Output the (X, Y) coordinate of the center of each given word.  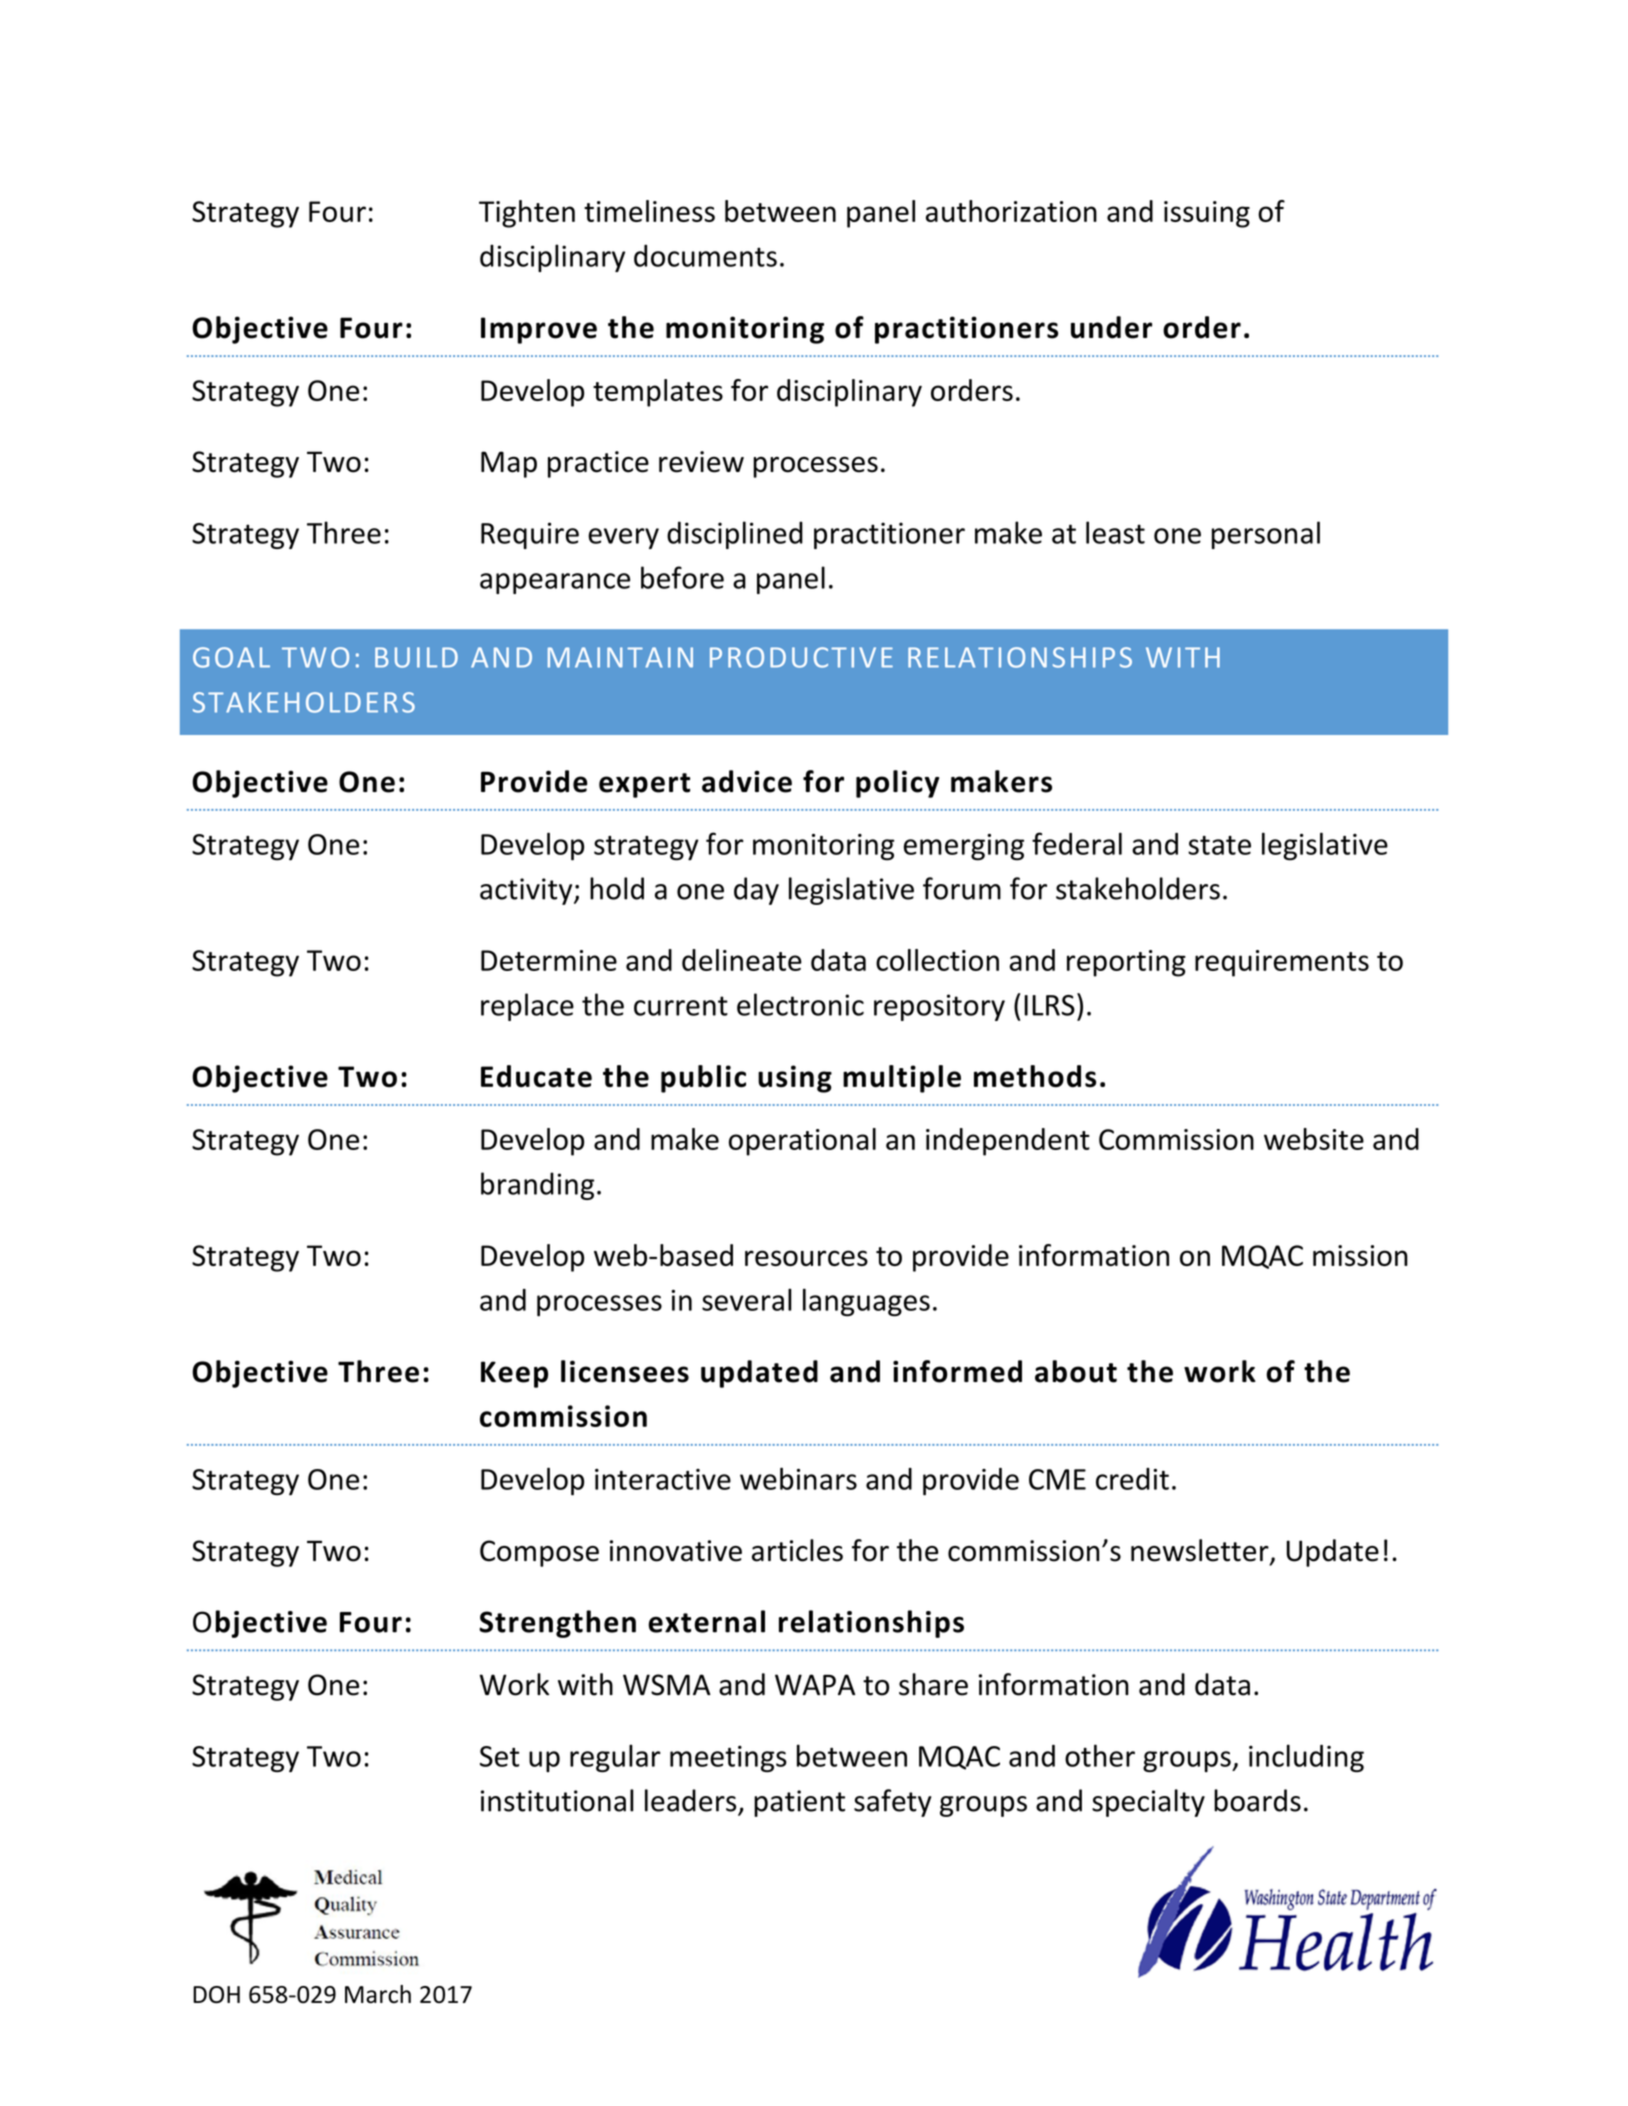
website (1314, 1139)
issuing (1207, 214)
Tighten (527, 214)
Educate (536, 1076)
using (795, 1079)
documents (705, 255)
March (378, 1994)
